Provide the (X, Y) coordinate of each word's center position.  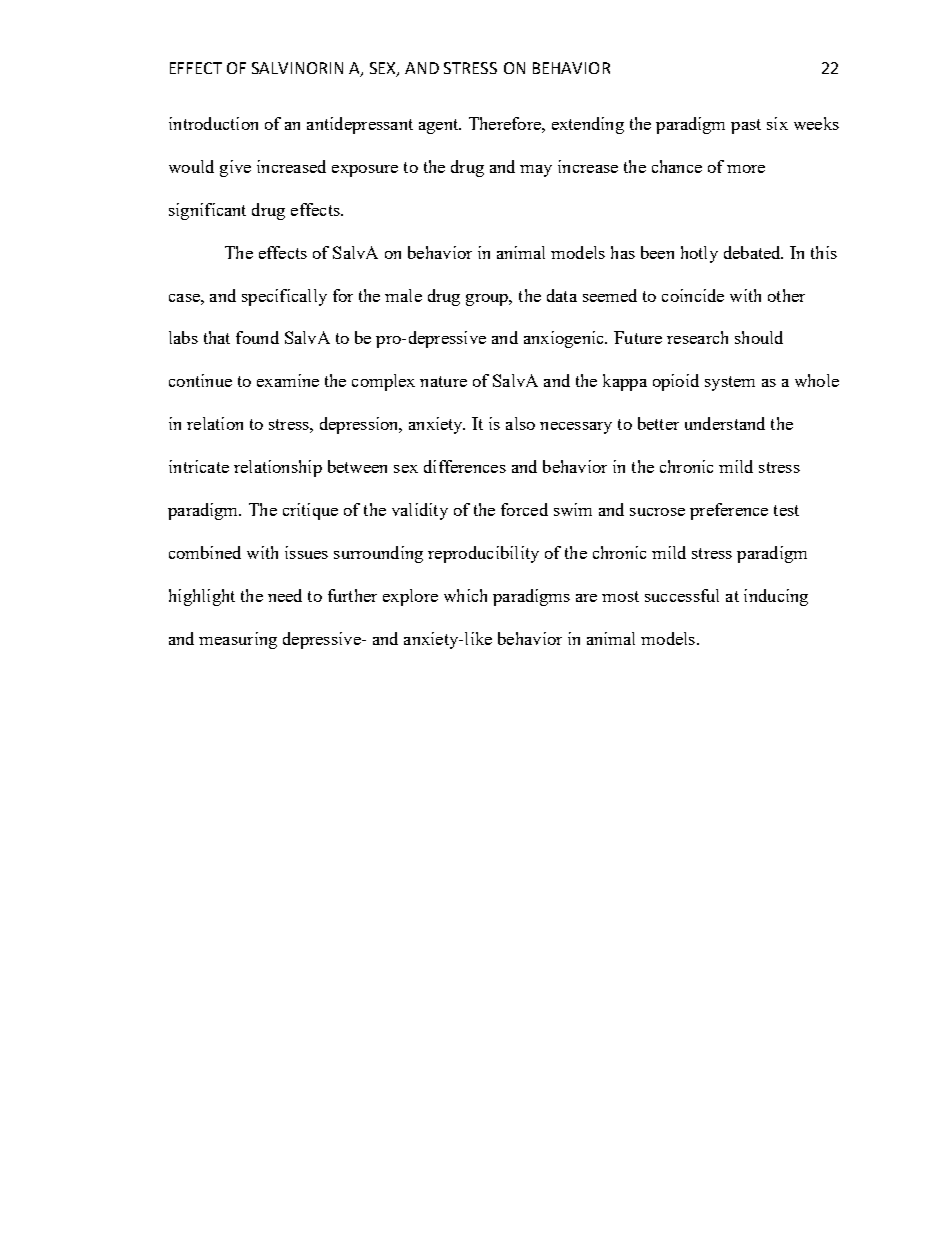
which (465, 595)
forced (524, 509)
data (562, 295)
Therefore (506, 123)
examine (288, 380)
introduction (213, 123)
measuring (238, 640)
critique (310, 511)
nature (443, 381)
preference (729, 511)
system (730, 383)
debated (753, 252)
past (746, 126)
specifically (284, 297)
